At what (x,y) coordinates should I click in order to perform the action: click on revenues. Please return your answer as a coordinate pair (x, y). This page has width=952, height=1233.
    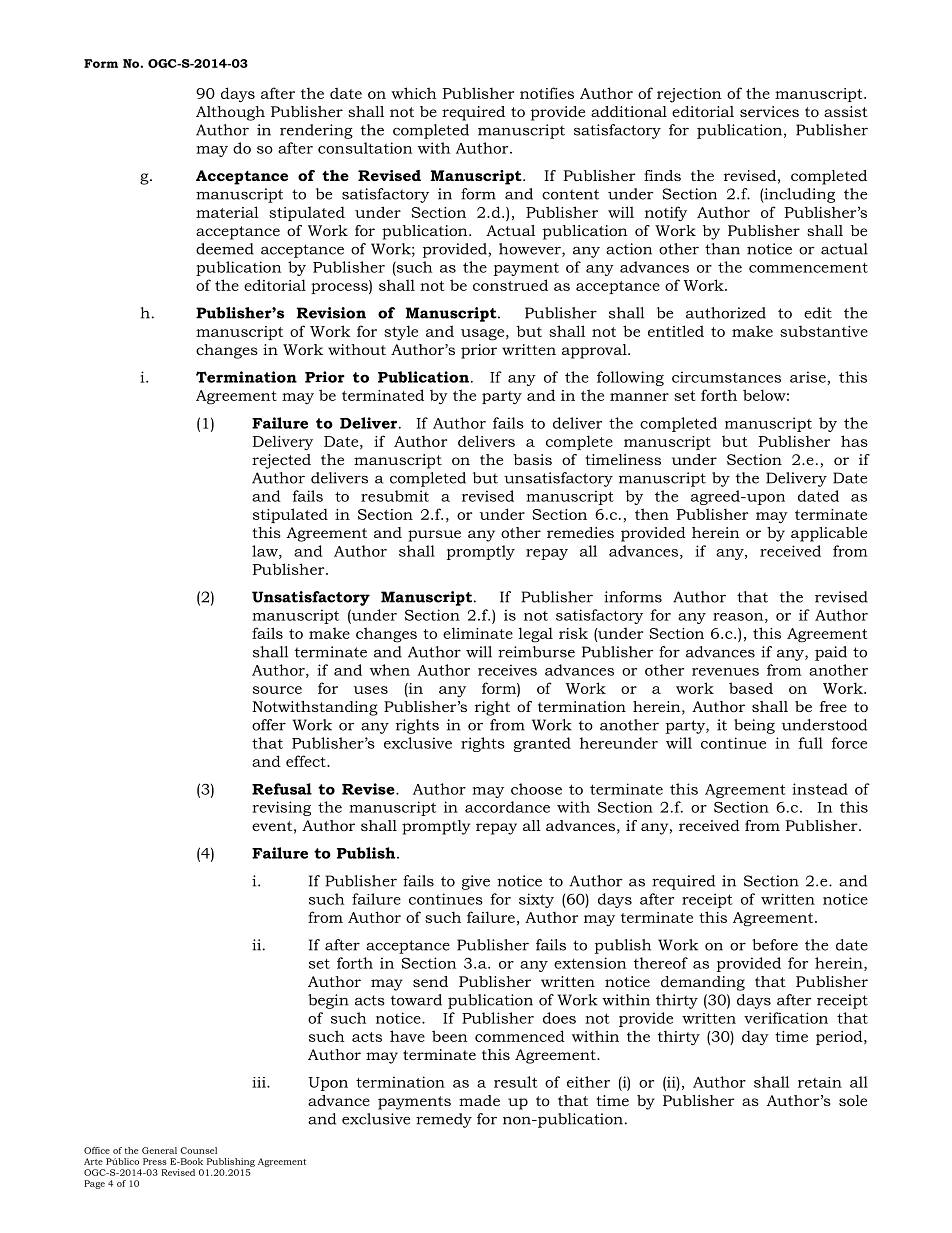
    Looking at the image, I should click on (725, 672).
